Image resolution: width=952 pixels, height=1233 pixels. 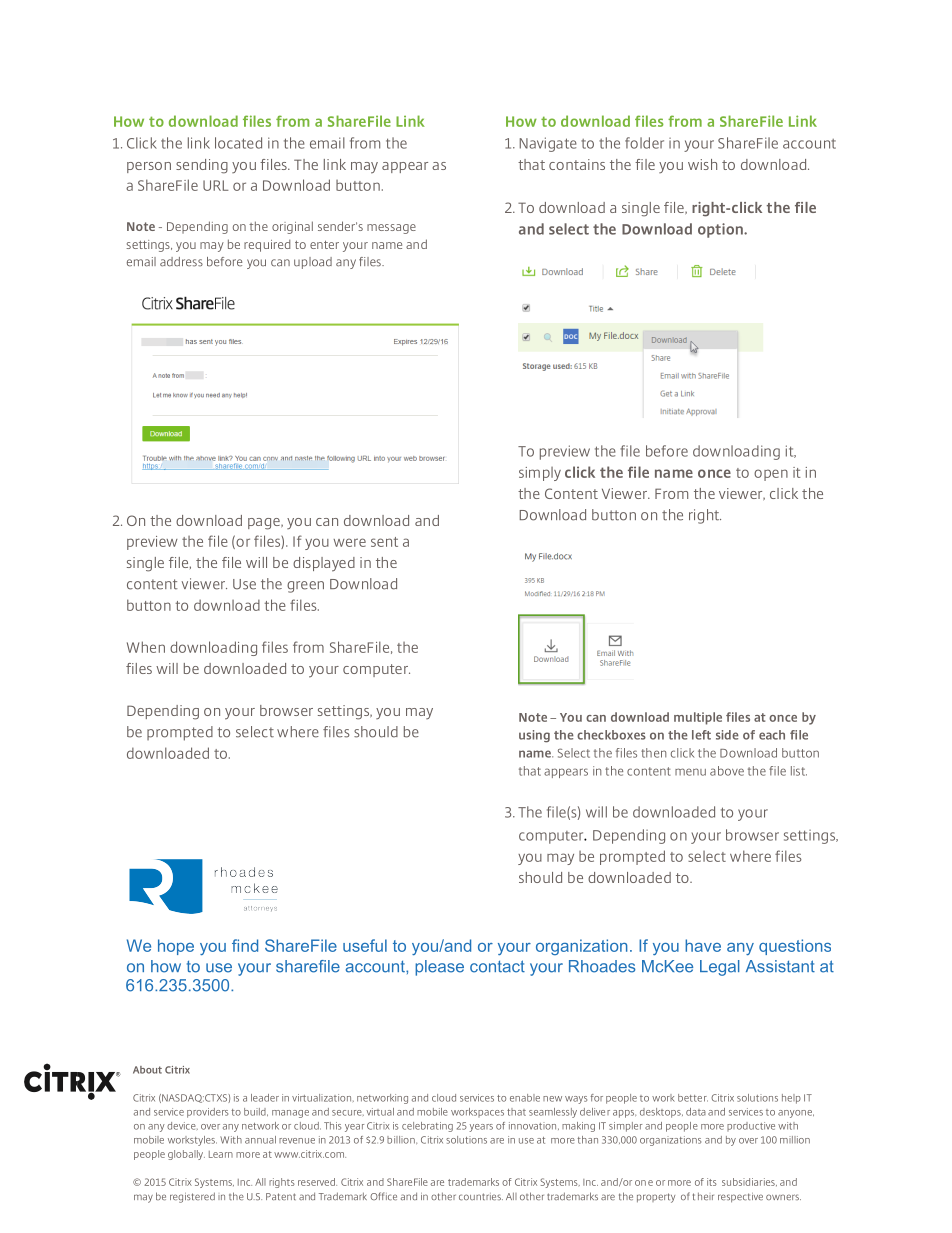 What do you see at coordinates (702, 164) in the page?
I see `wish` at bounding box center [702, 164].
